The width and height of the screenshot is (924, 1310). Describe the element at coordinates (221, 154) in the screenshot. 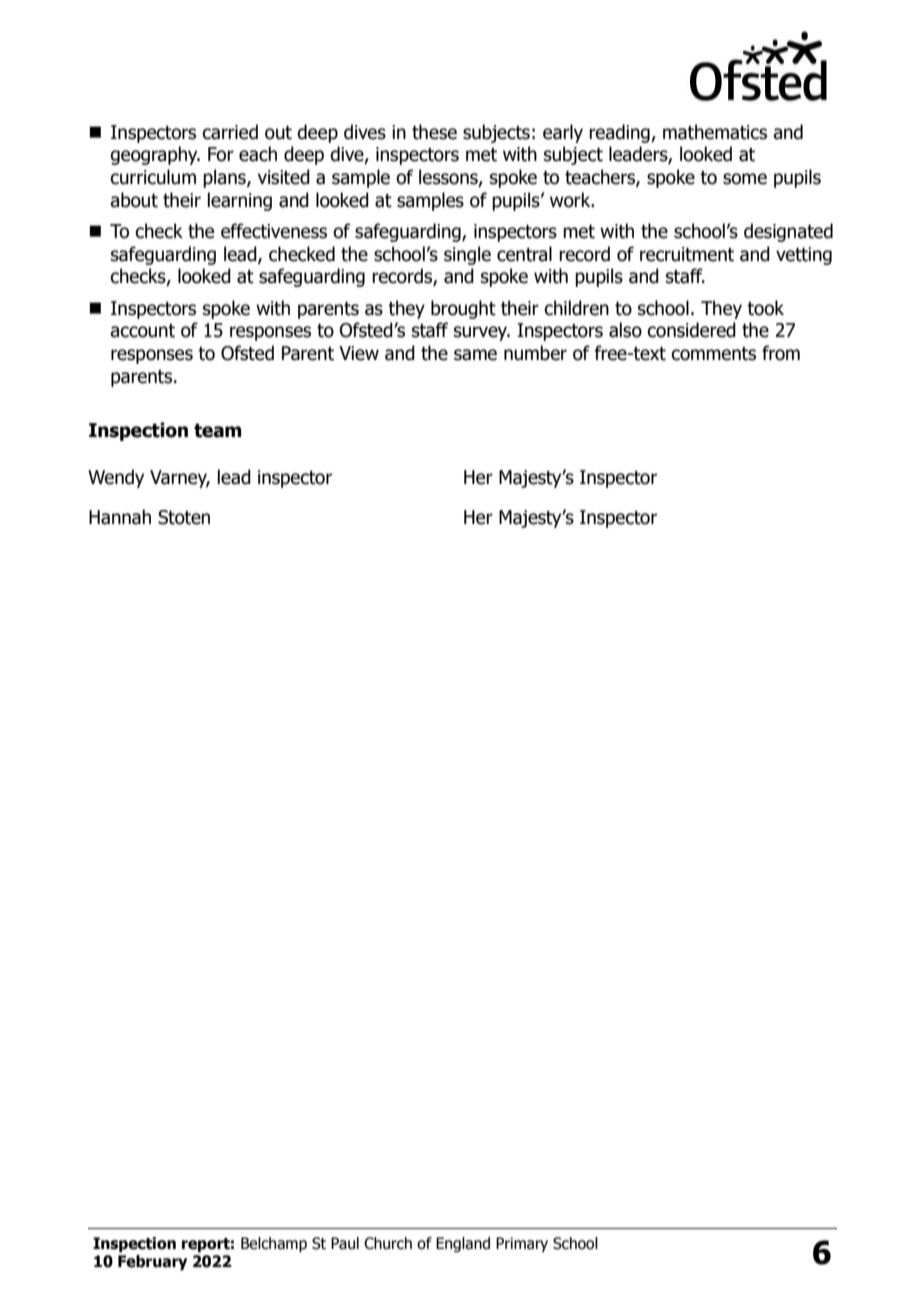

I see `For` at that location.
